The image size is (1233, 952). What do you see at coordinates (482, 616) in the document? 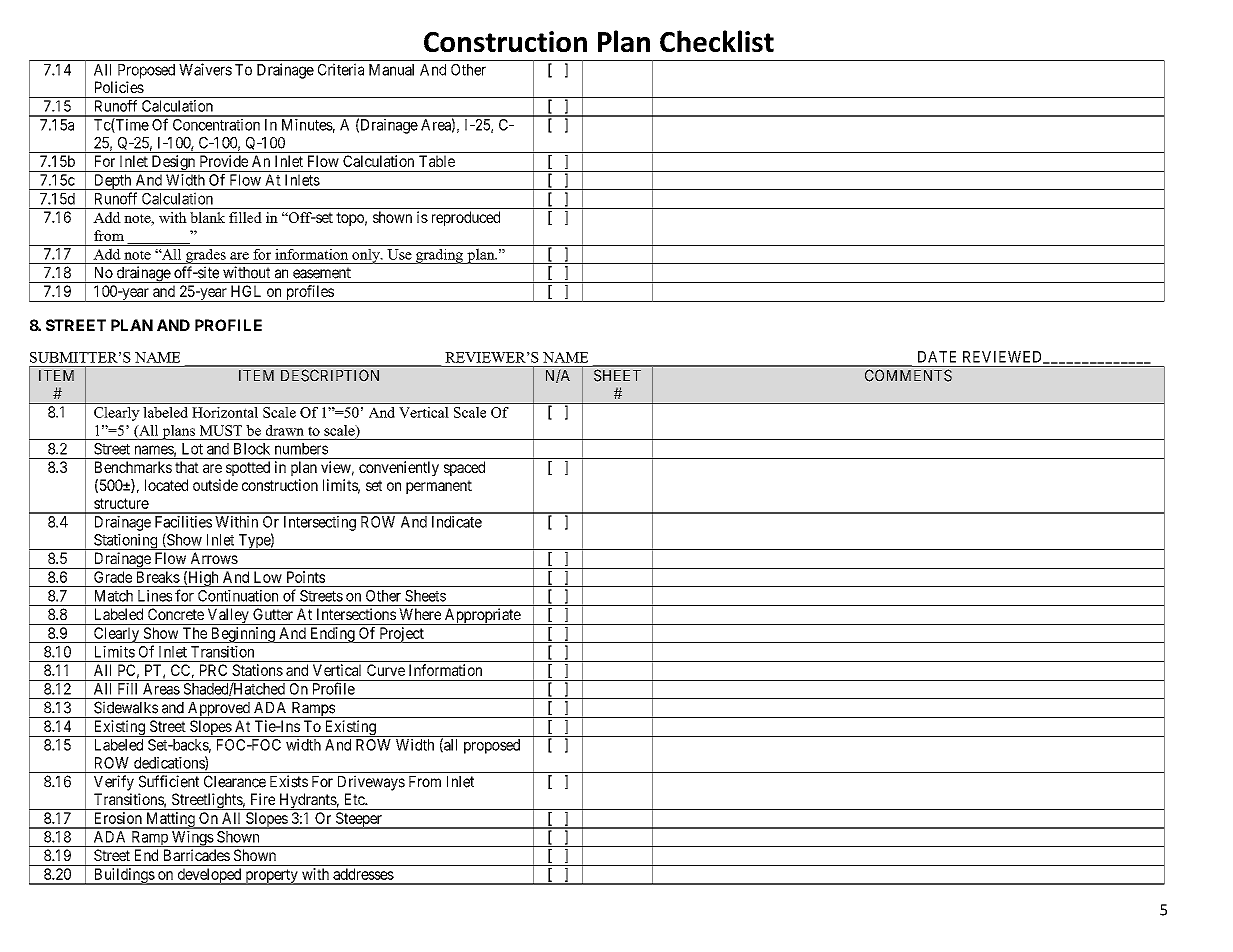
I see `Appropriate` at bounding box center [482, 616].
